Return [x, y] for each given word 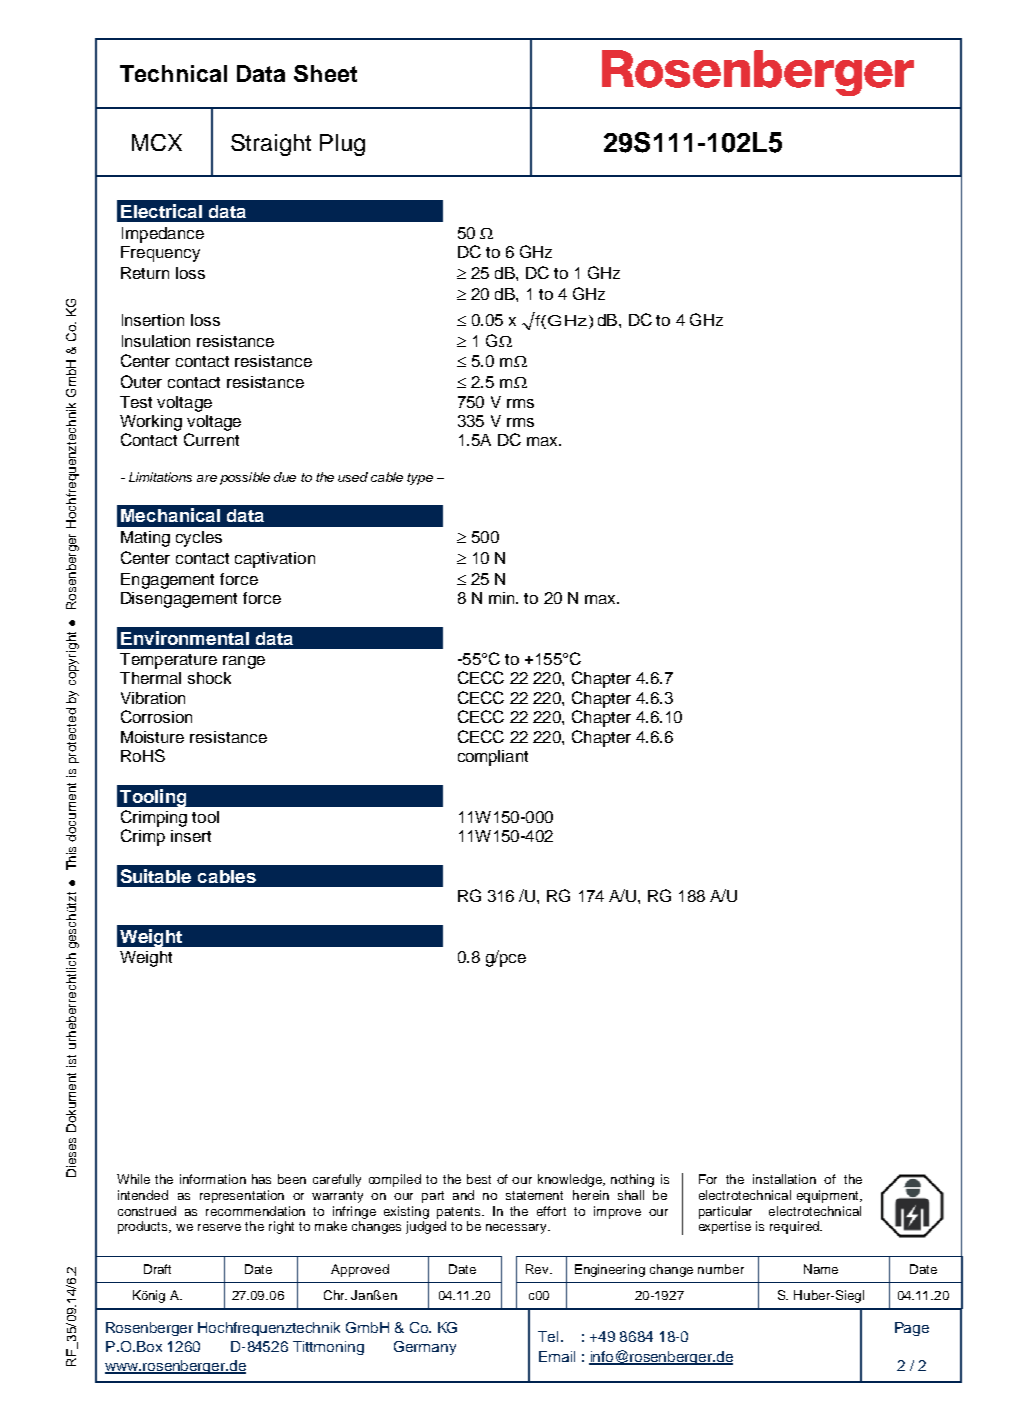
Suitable [156, 876]
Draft [157, 1269]
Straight [271, 145]
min [503, 598]
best [479, 1179]
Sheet [325, 73]
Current [211, 439]
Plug [342, 145]
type [420, 479]
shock [209, 678]
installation [784, 1179]
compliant [493, 758]
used [353, 477]
